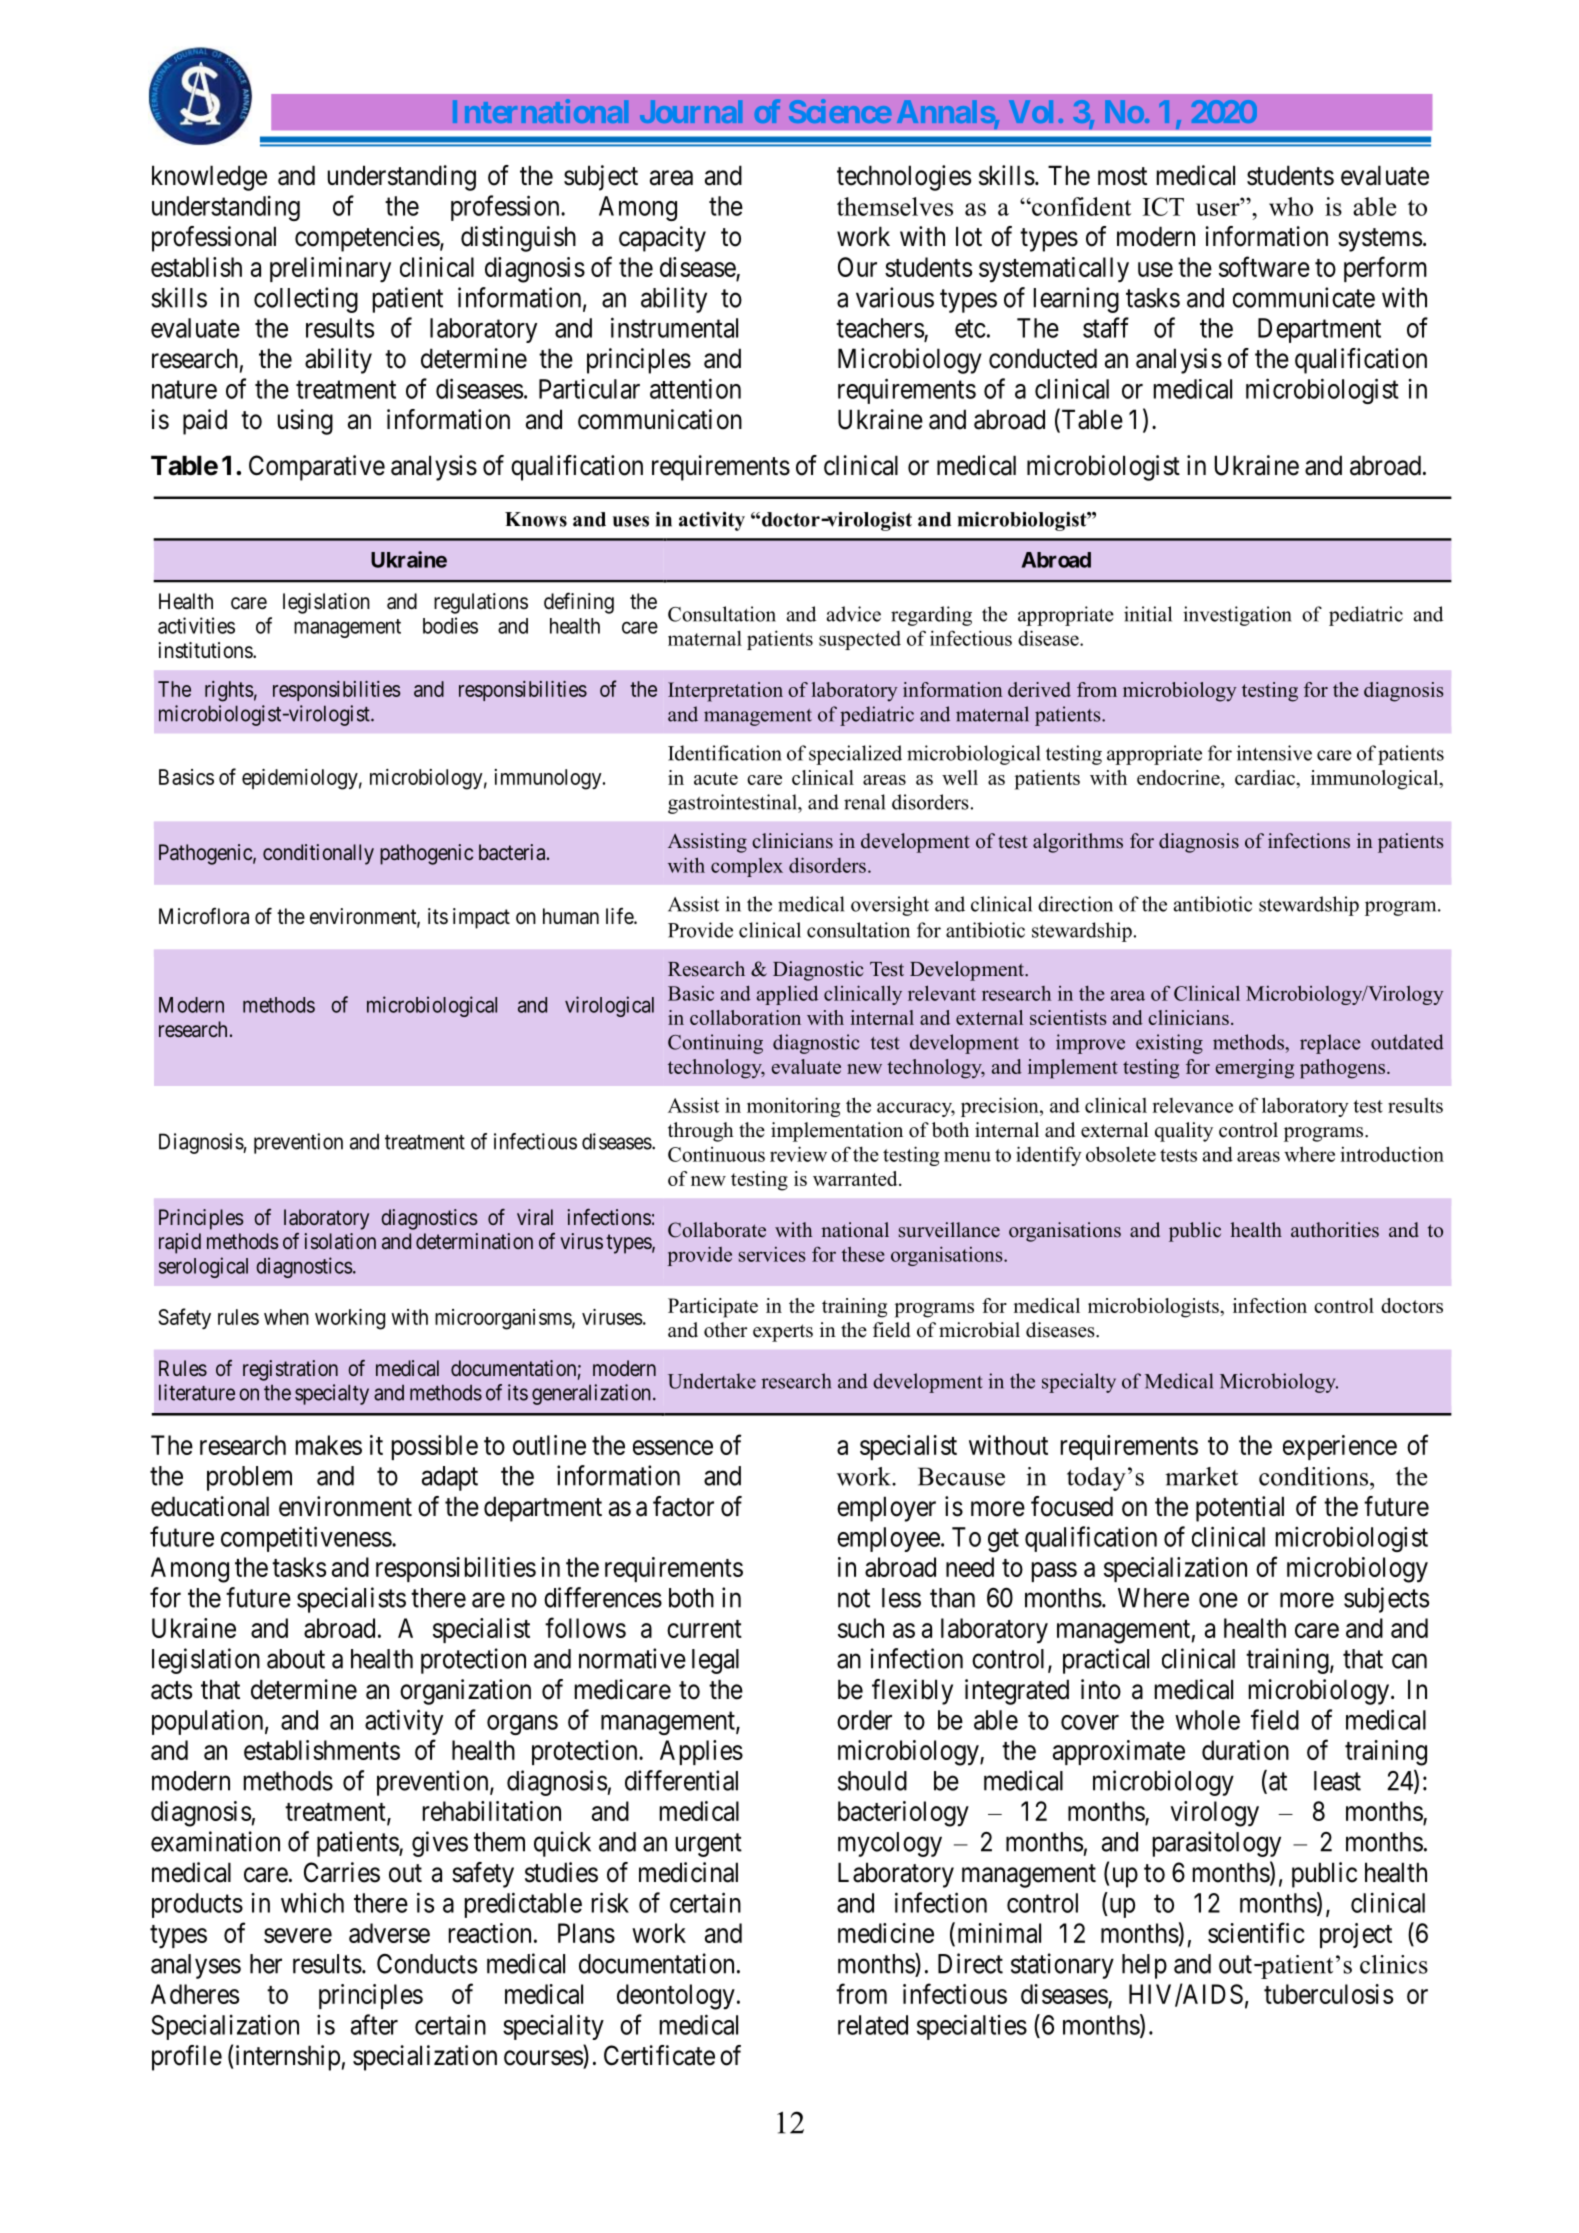 This screenshot has width=1579, height=2233. Describe the element at coordinates (1219, 209) in the screenshot. I see `user` at that location.
